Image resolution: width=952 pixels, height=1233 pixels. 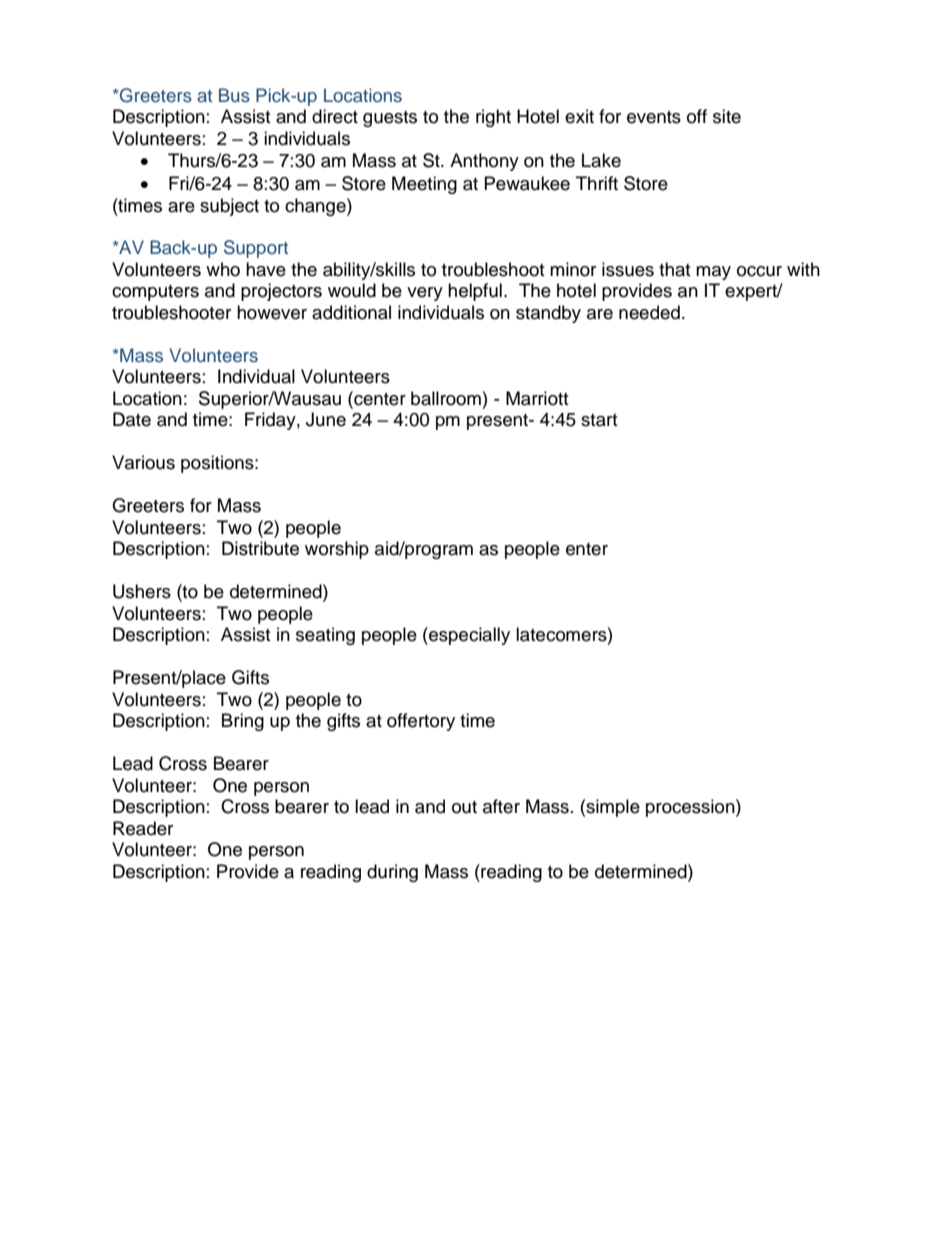 I want to click on may, so click(x=713, y=273).
